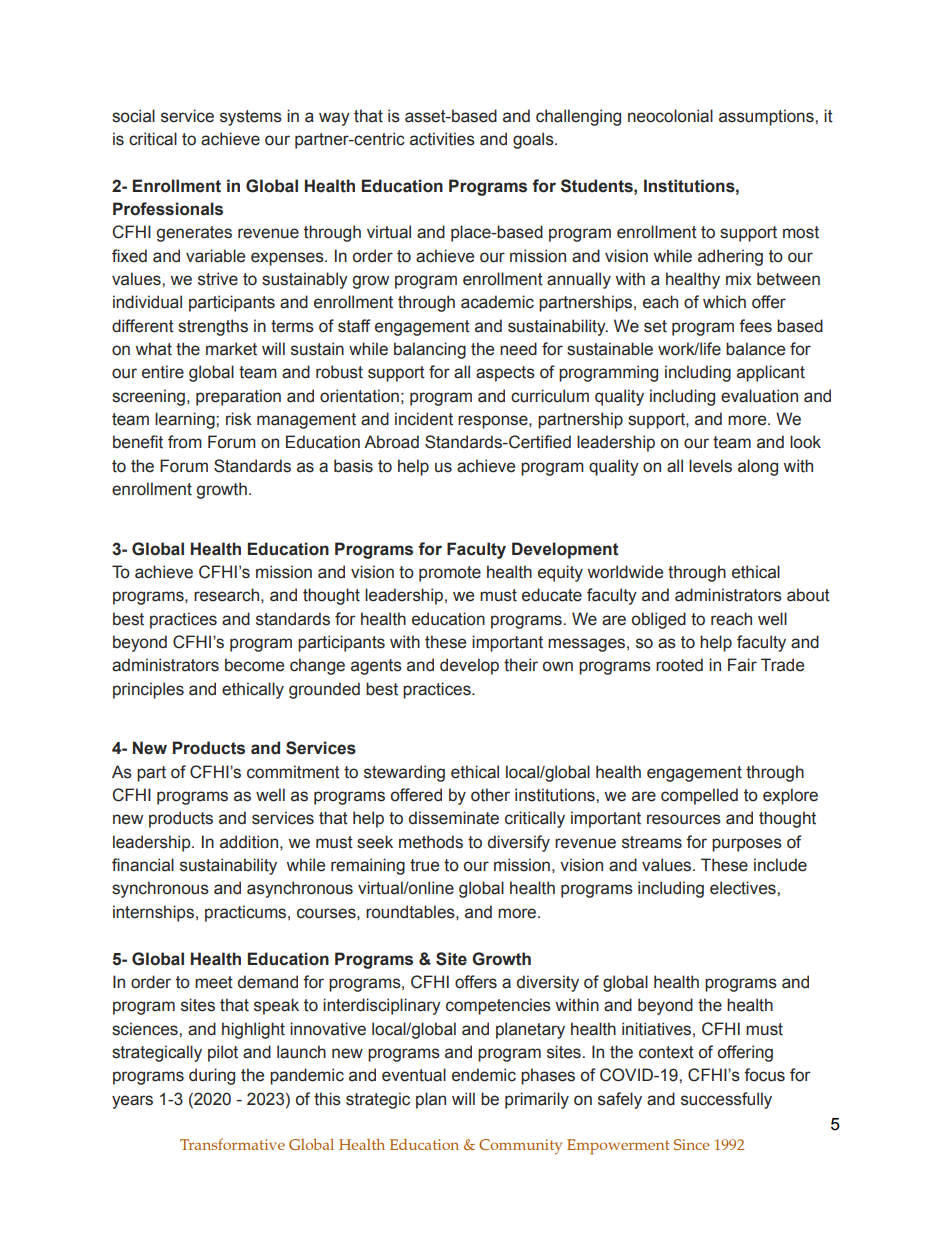 This image has width=952, height=1233. Describe the element at coordinates (293, 772) in the image. I see `commitment` at that location.
